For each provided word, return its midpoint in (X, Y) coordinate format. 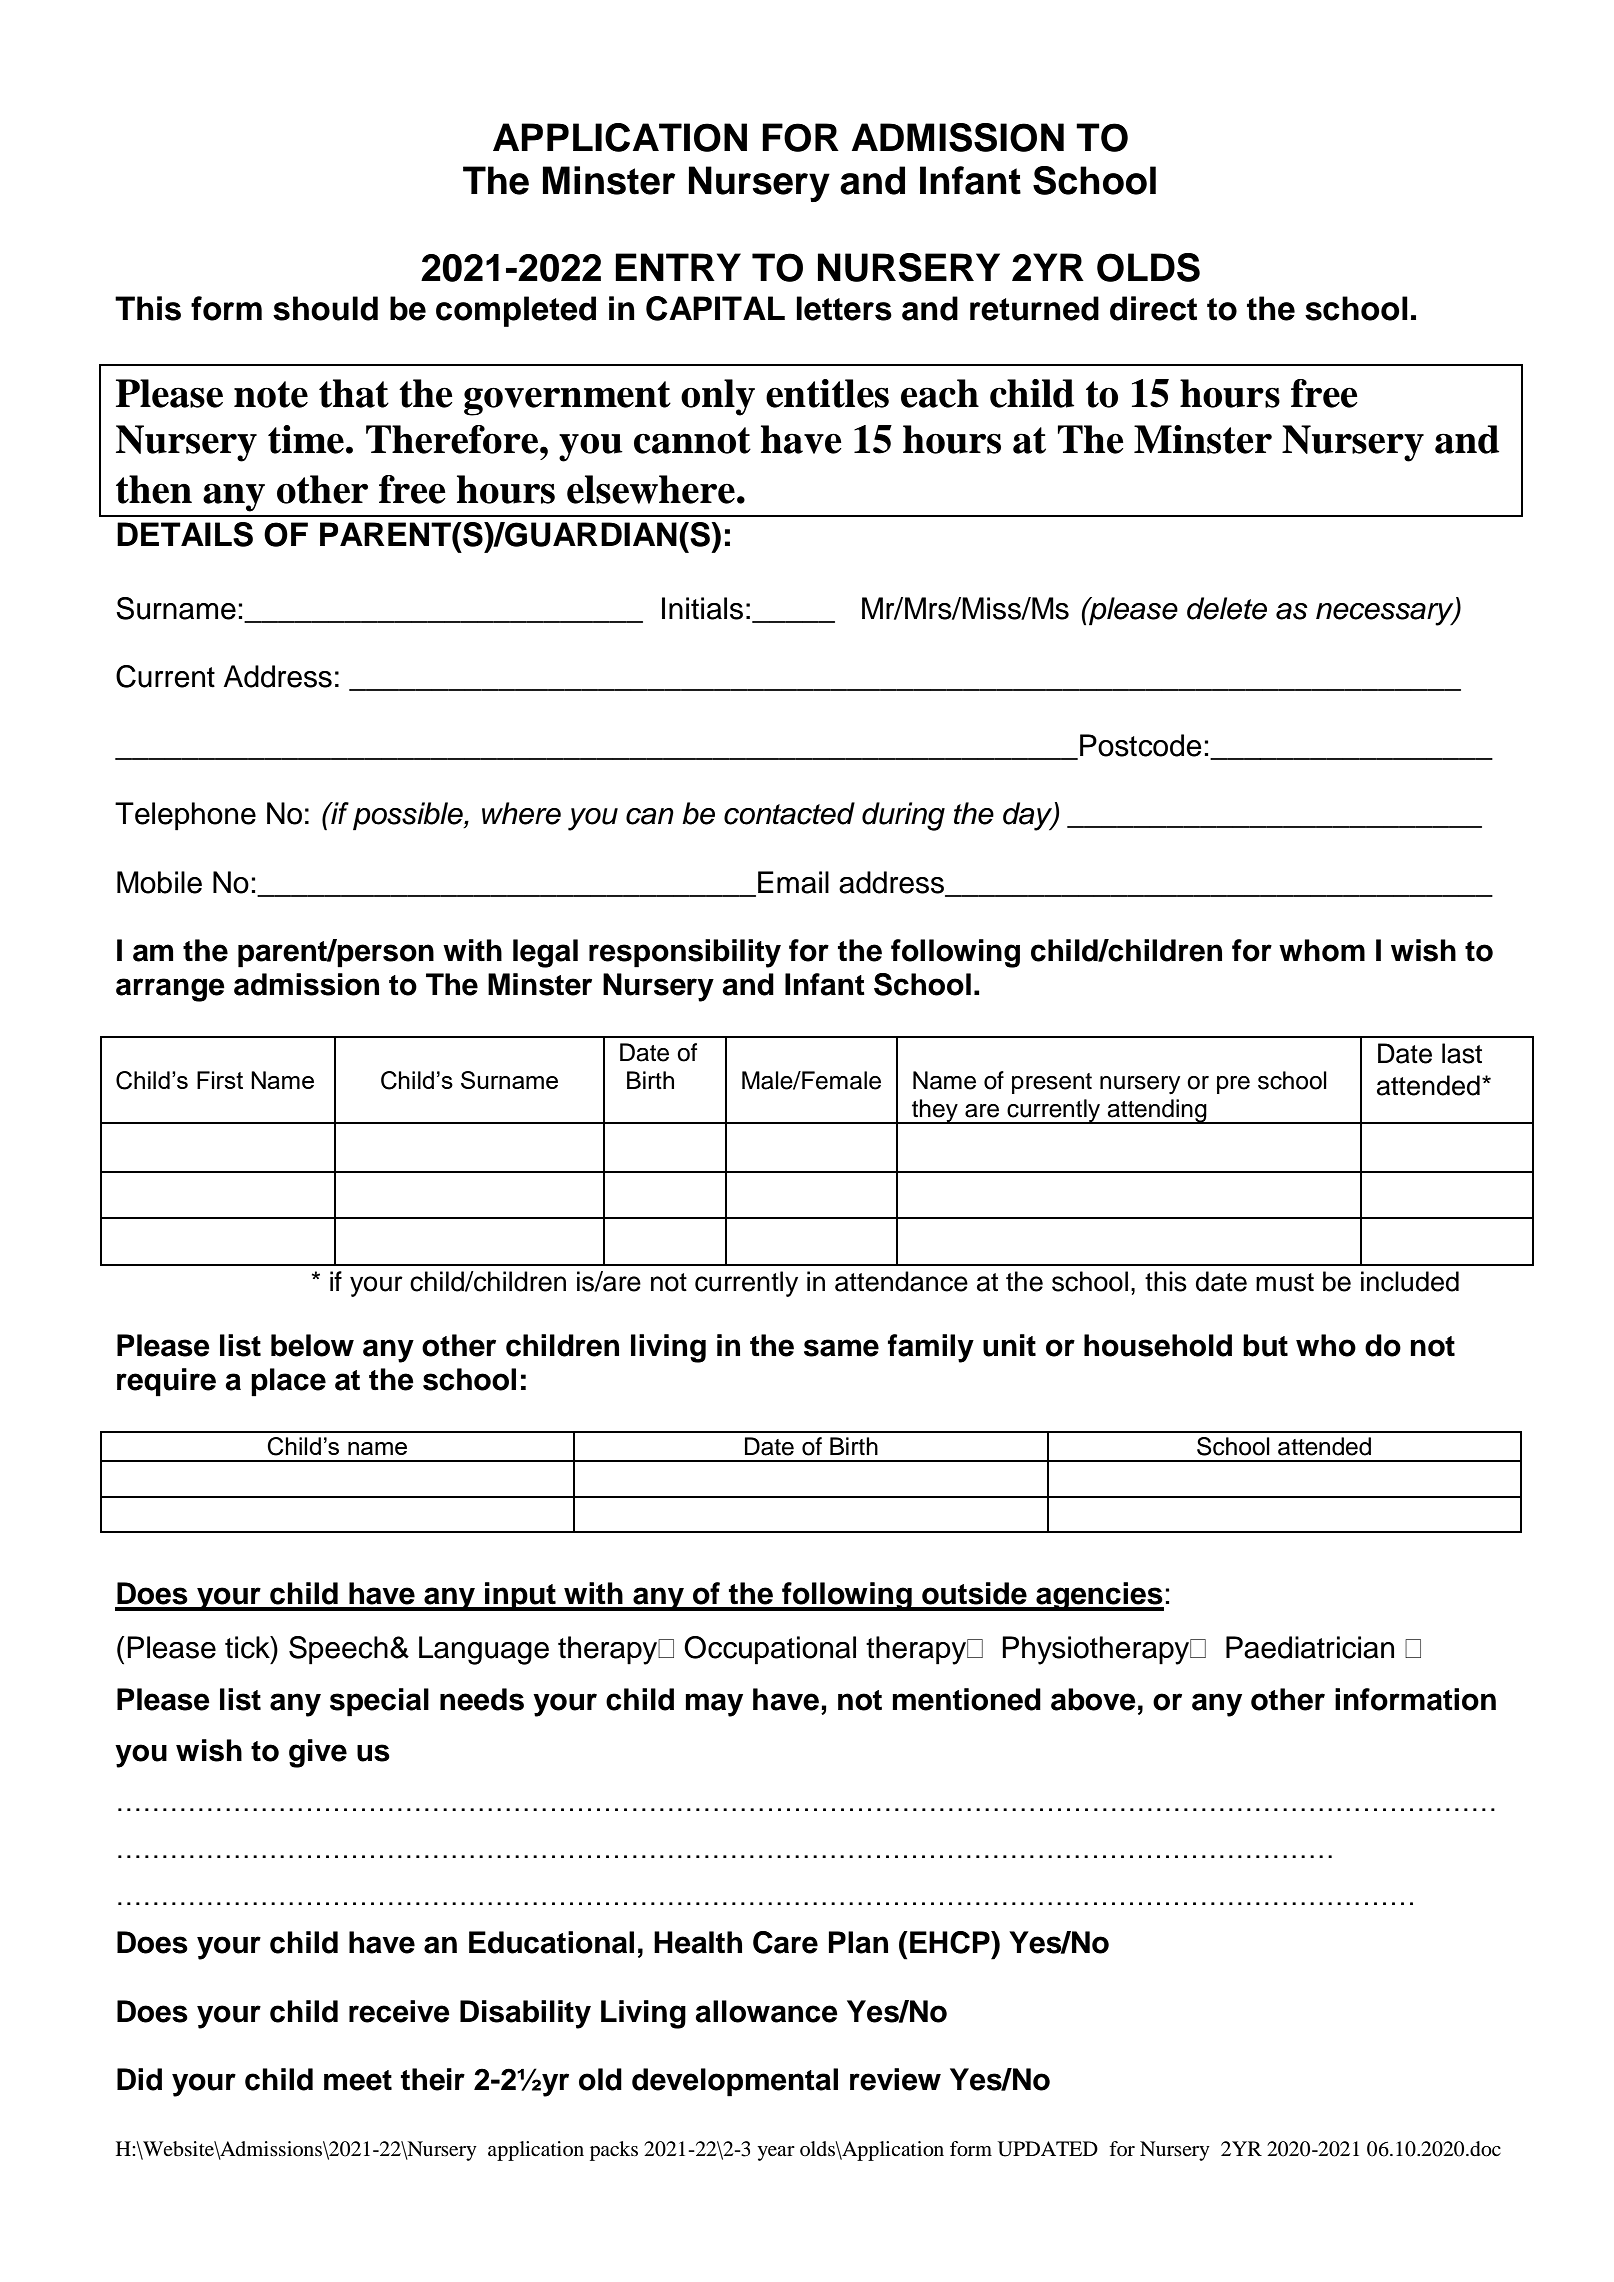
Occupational (770, 1650)
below (312, 1345)
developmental (735, 2082)
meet (358, 2080)
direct (1153, 308)
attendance (901, 1281)
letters (844, 308)
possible (409, 816)
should (325, 308)
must (1285, 1282)
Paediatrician (1310, 1647)
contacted (789, 813)
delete (1227, 608)
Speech (338, 1650)
